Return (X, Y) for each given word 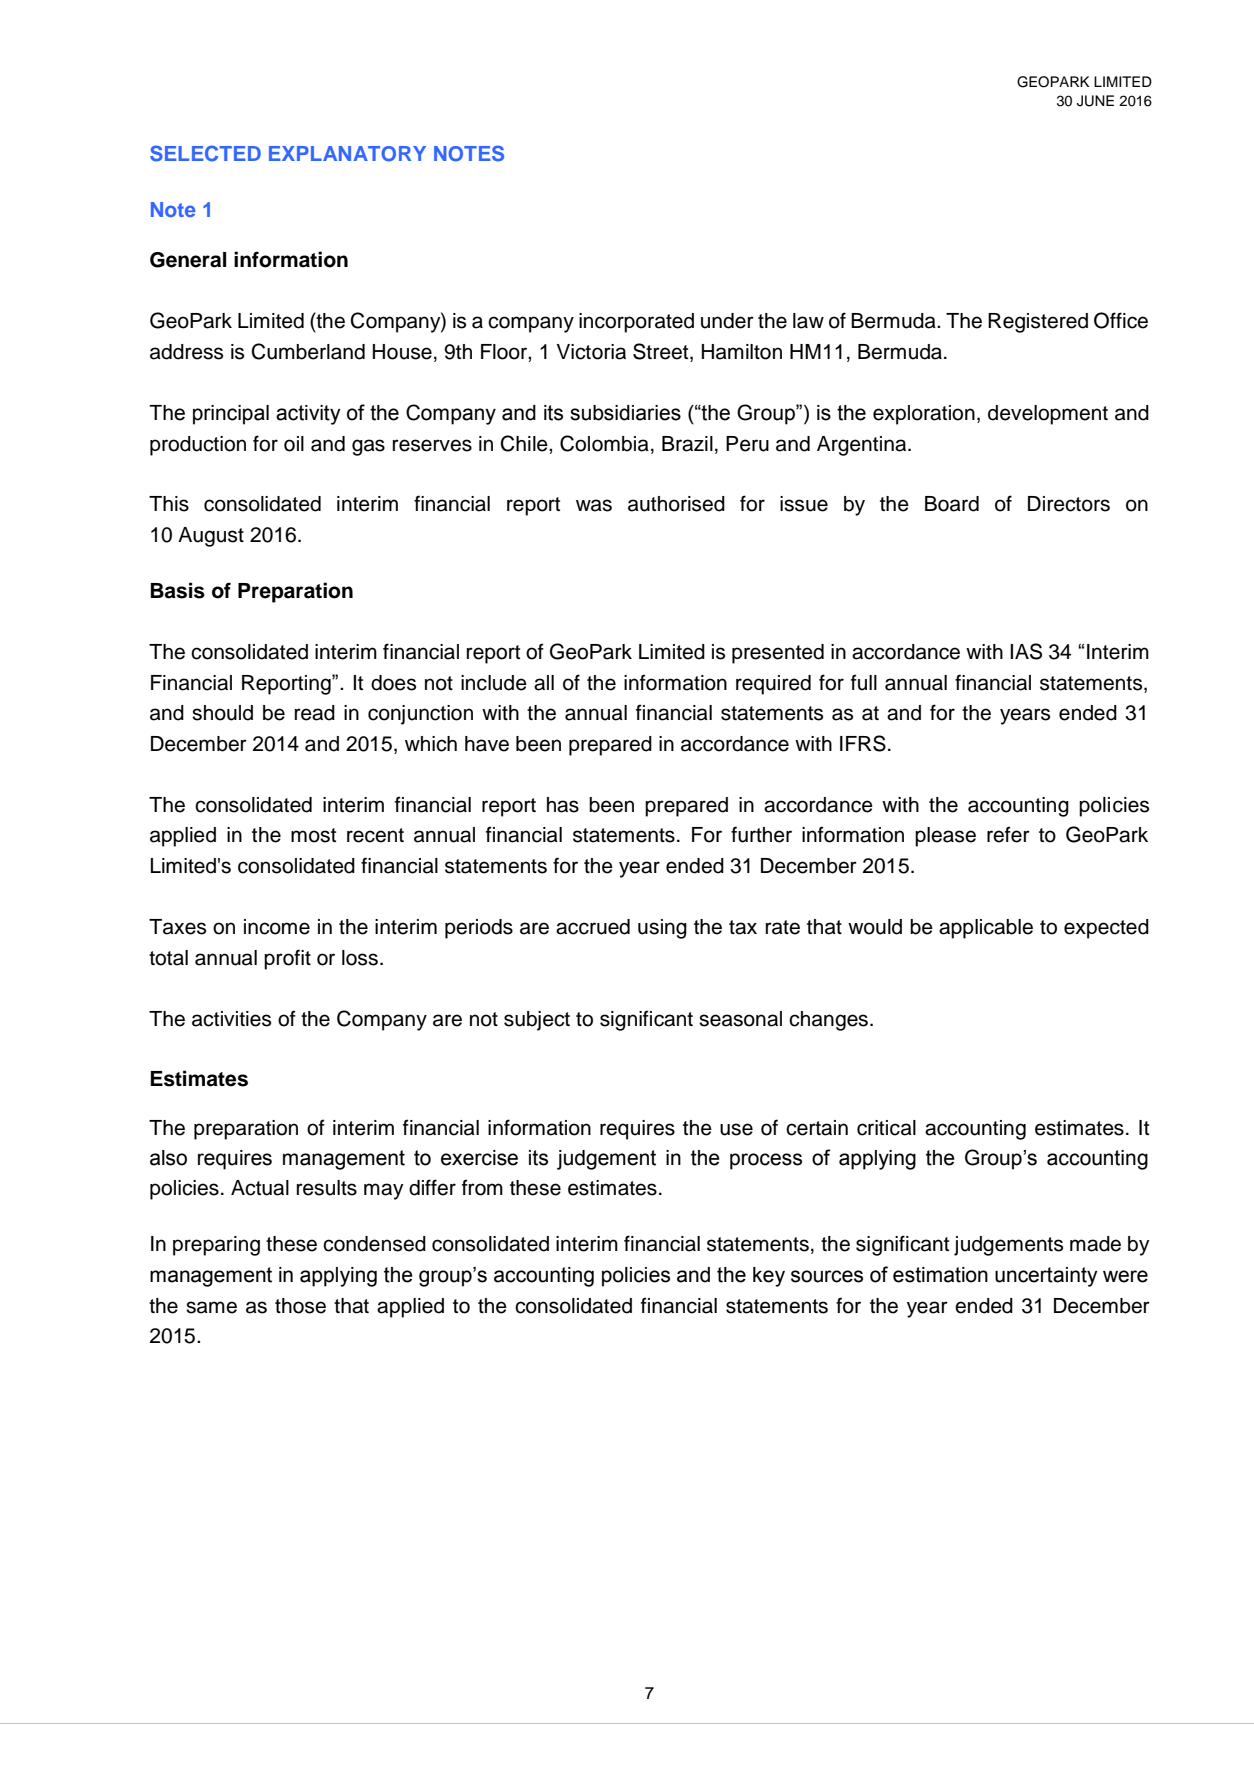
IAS (1026, 651)
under (727, 321)
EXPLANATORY (347, 153)
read (315, 713)
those (300, 1306)
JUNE (1095, 101)
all (544, 683)
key (769, 1277)
